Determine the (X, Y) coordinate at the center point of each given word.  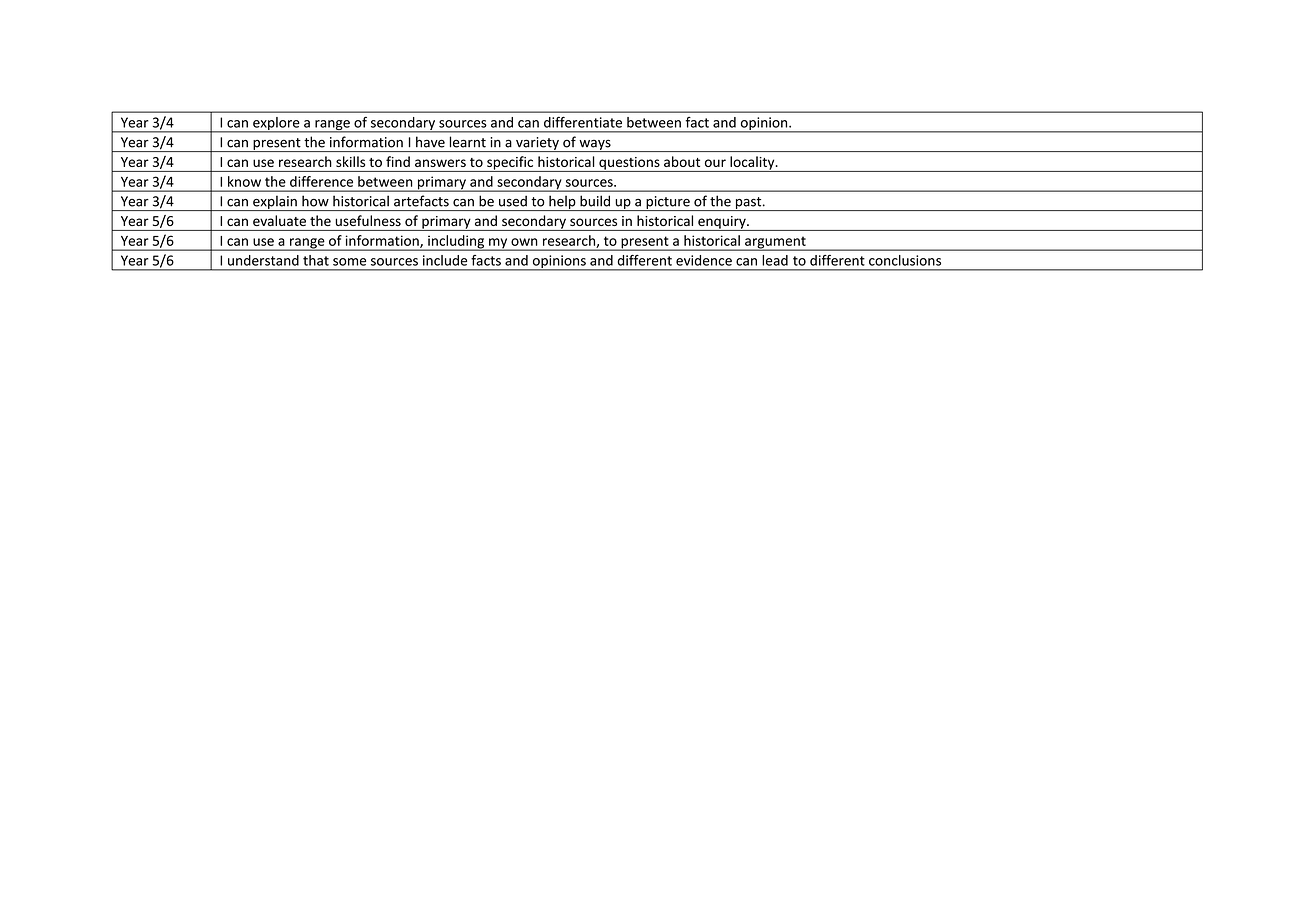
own (524, 242)
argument (775, 243)
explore (276, 125)
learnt (468, 142)
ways (595, 145)
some (349, 262)
